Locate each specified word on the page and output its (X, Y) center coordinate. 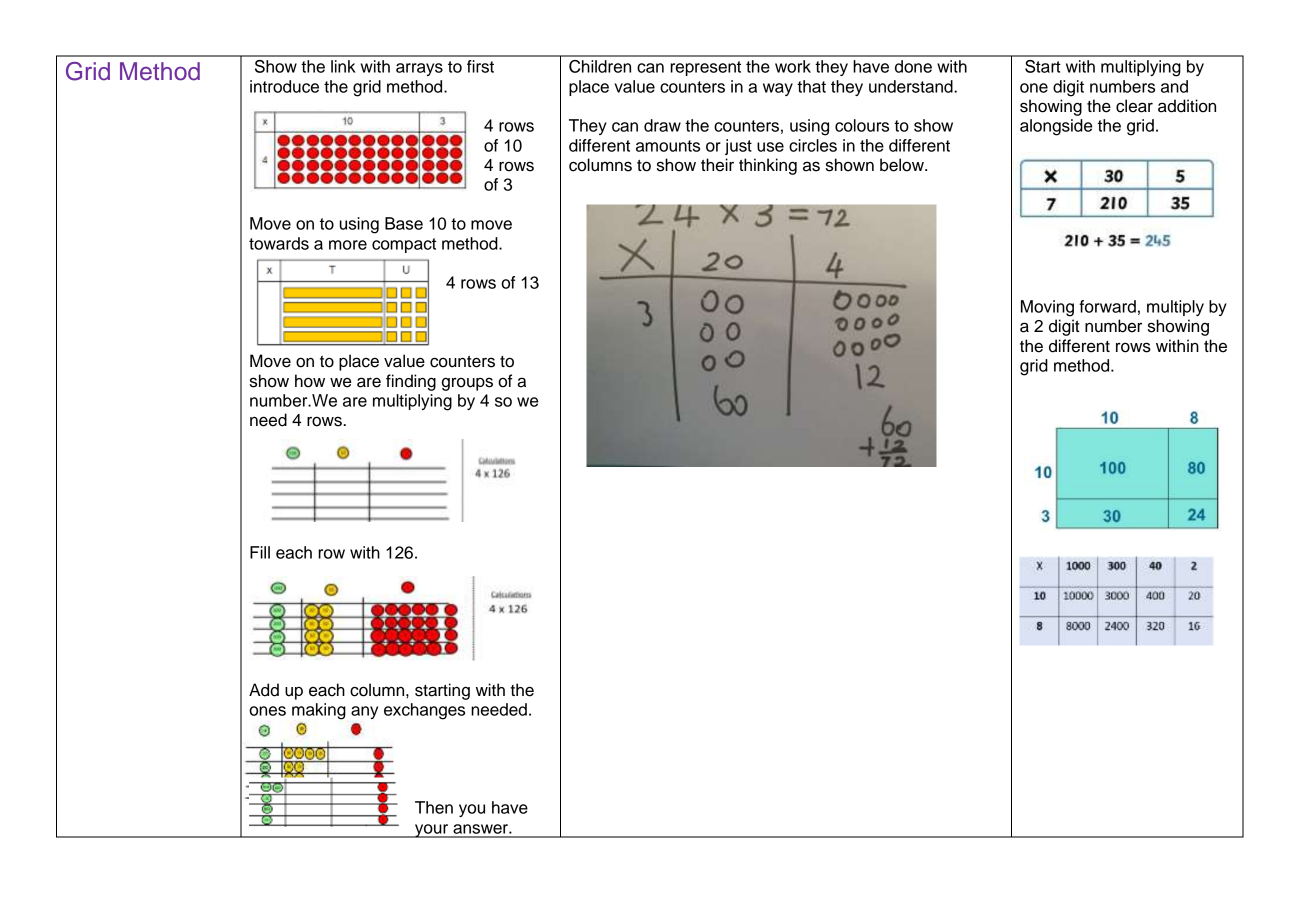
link (343, 66)
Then (434, 807)
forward (1107, 306)
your (432, 831)
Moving (1047, 308)
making (319, 711)
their (717, 165)
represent (705, 68)
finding (411, 382)
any (364, 712)
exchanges (424, 711)
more (348, 245)
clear (1134, 106)
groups (467, 384)
